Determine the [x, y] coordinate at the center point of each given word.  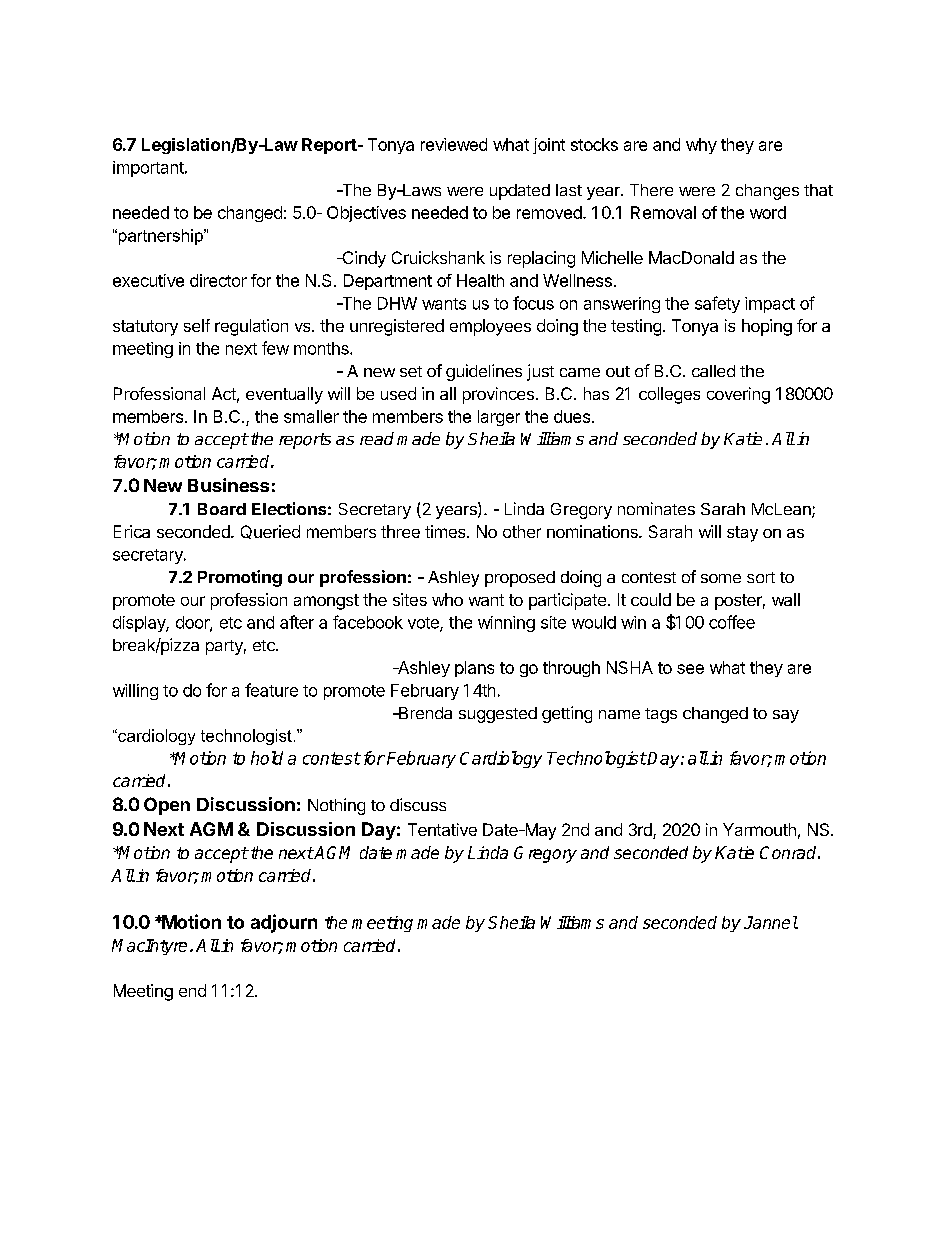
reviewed [454, 144]
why [701, 146]
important [149, 169]
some [721, 578]
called [713, 371]
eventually [284, 395]
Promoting [240, 578]
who [447, 599]
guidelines [484, 372]
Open [167, 806]
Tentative [442, 829]
